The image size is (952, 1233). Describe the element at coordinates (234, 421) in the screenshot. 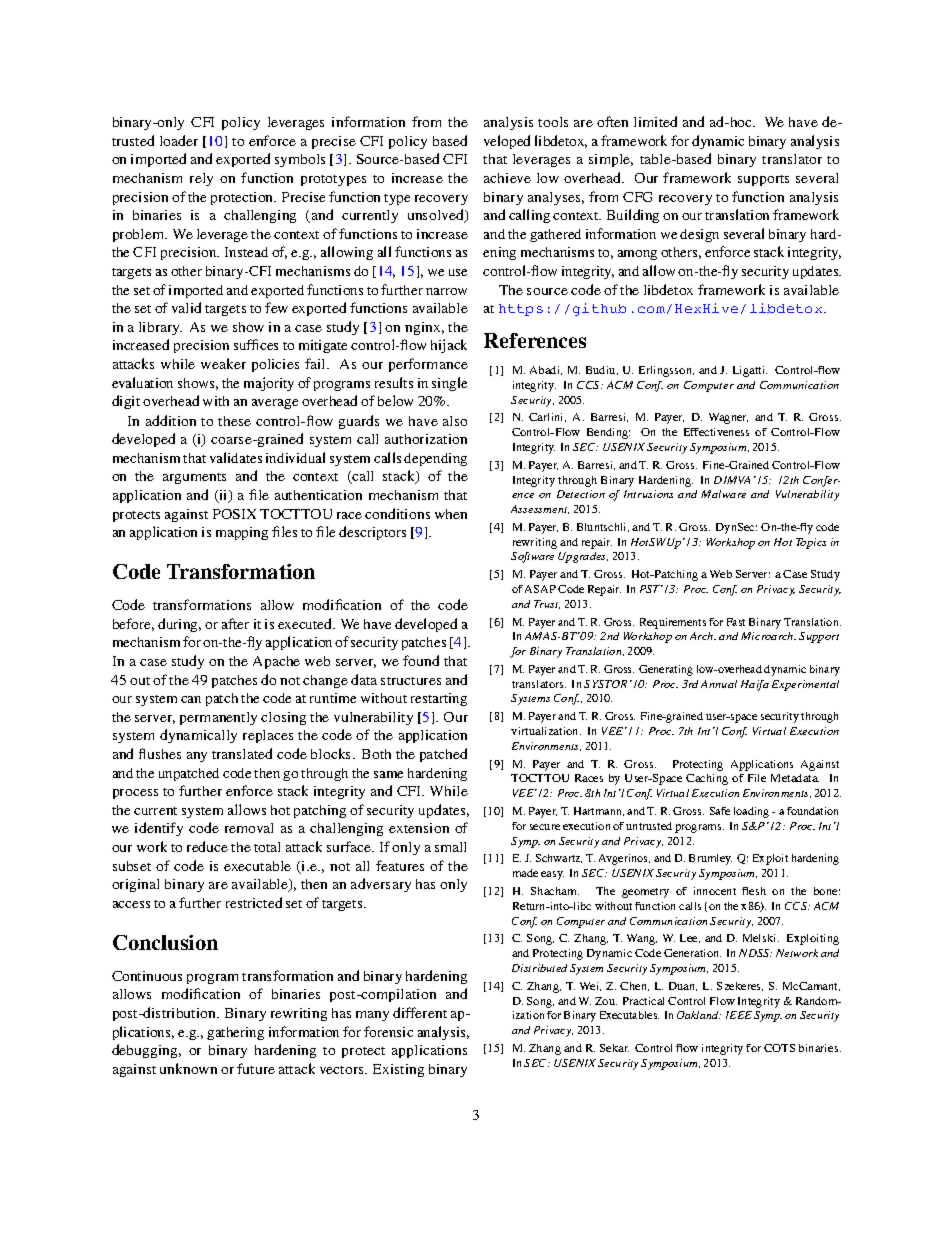

I see `these` at that location.
